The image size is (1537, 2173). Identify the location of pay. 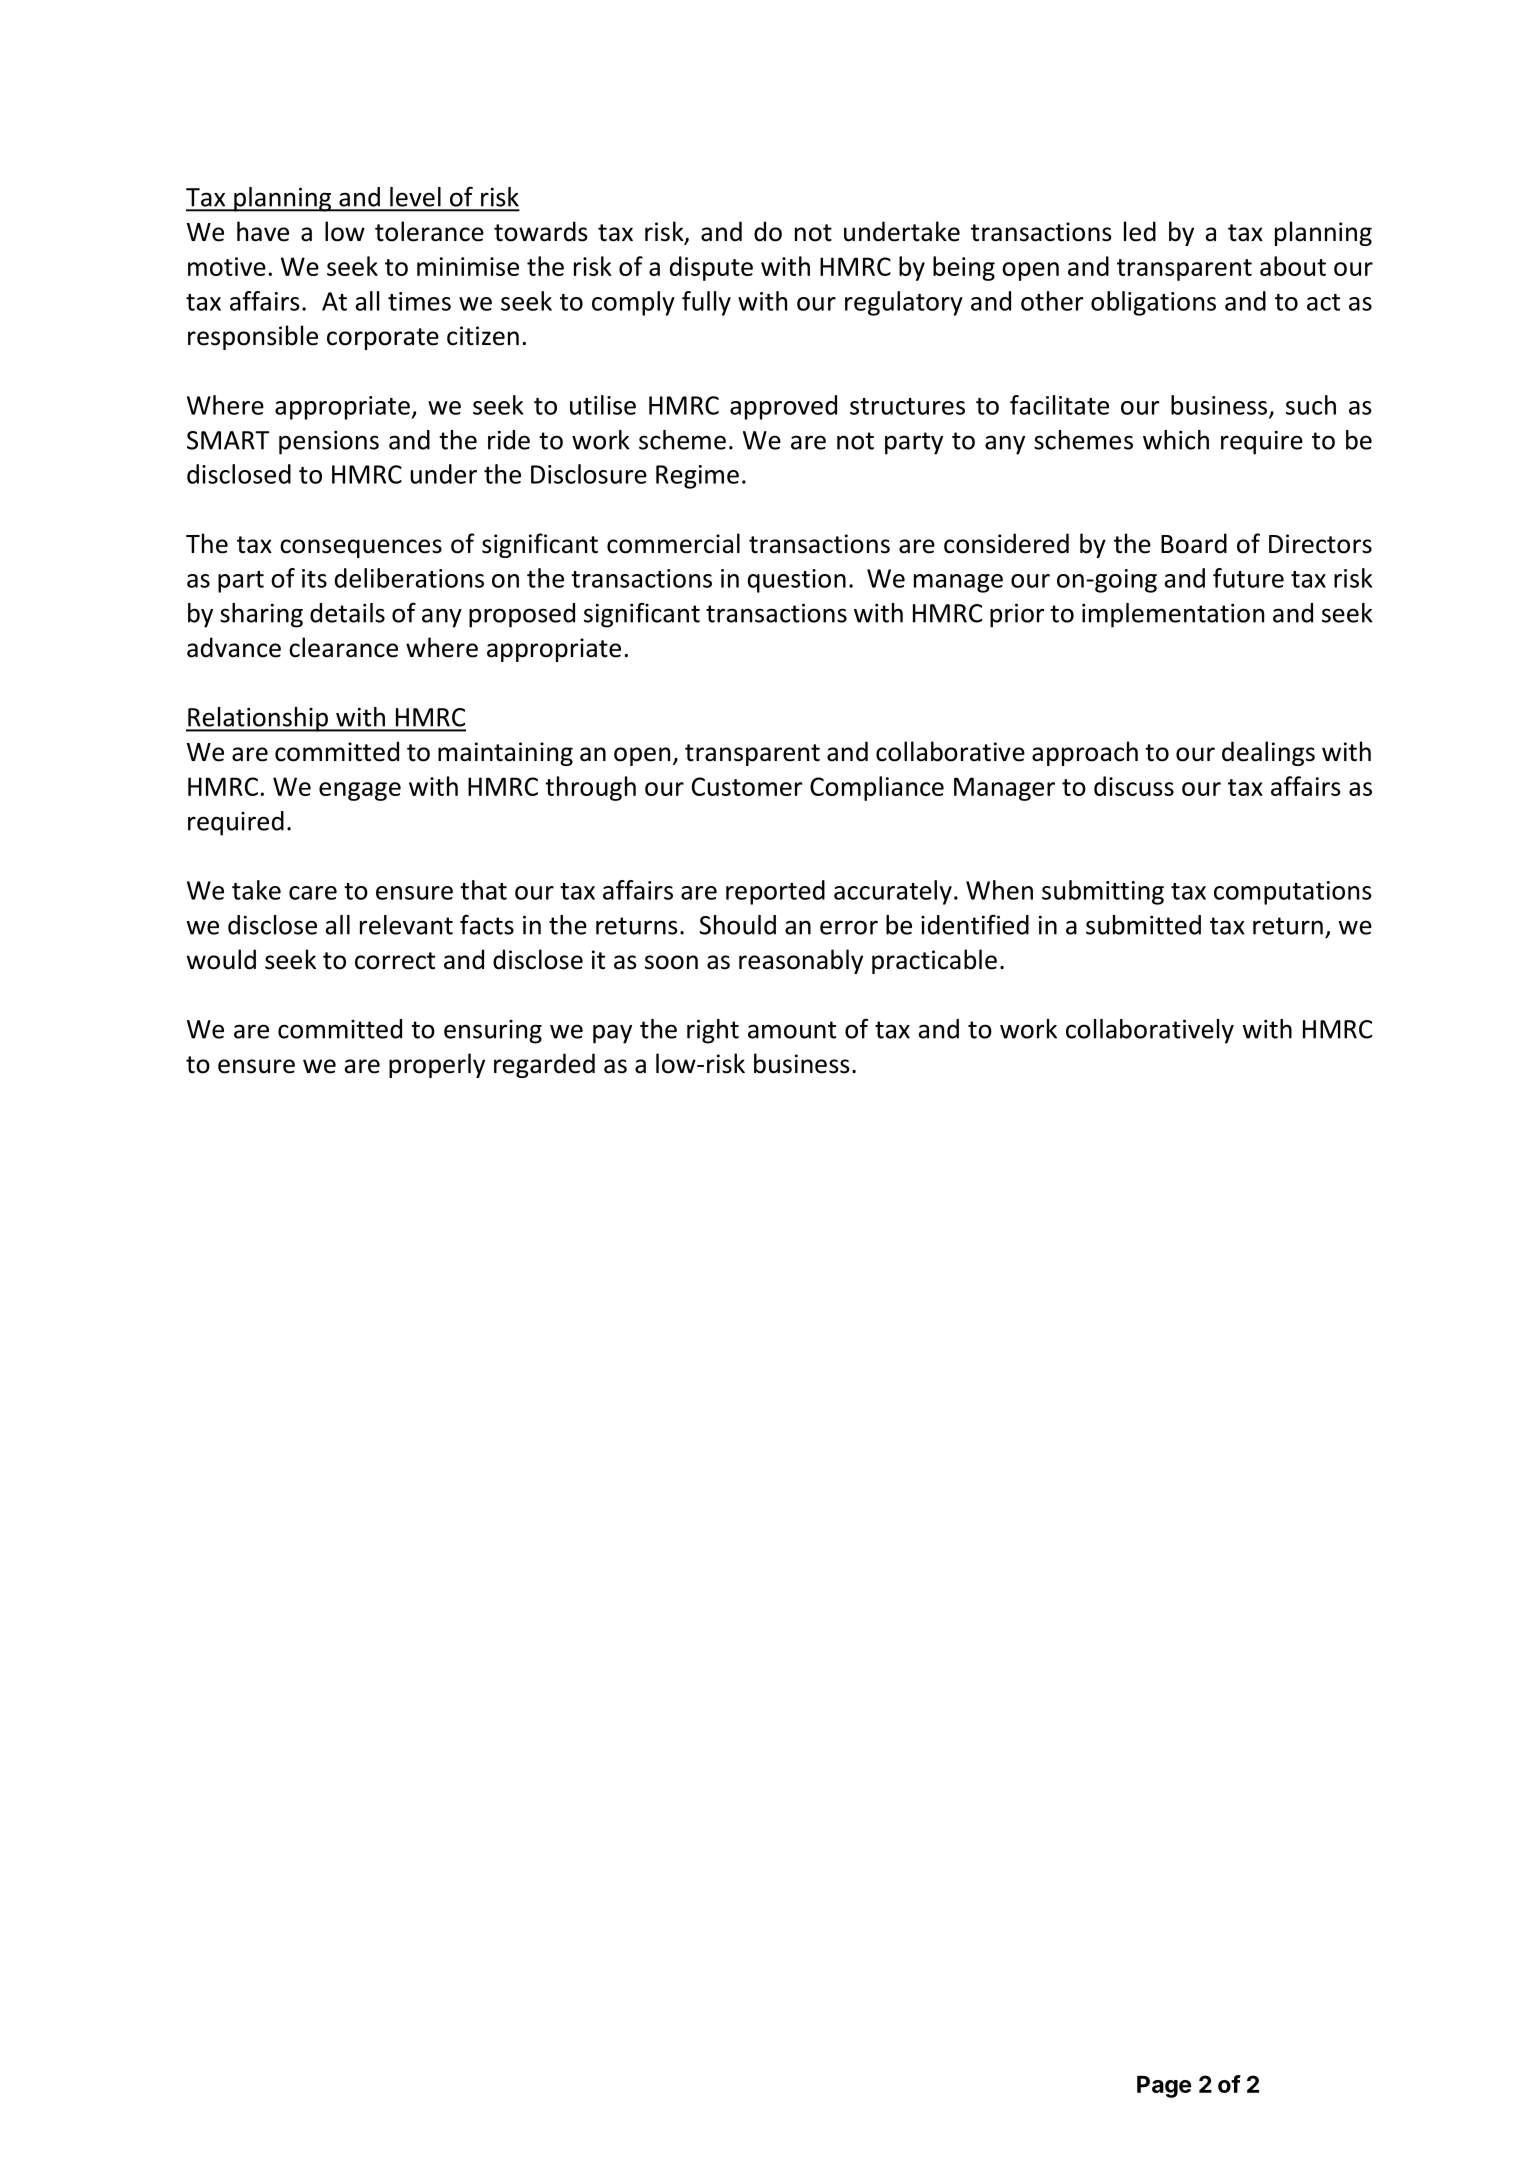
(612, 1034).
